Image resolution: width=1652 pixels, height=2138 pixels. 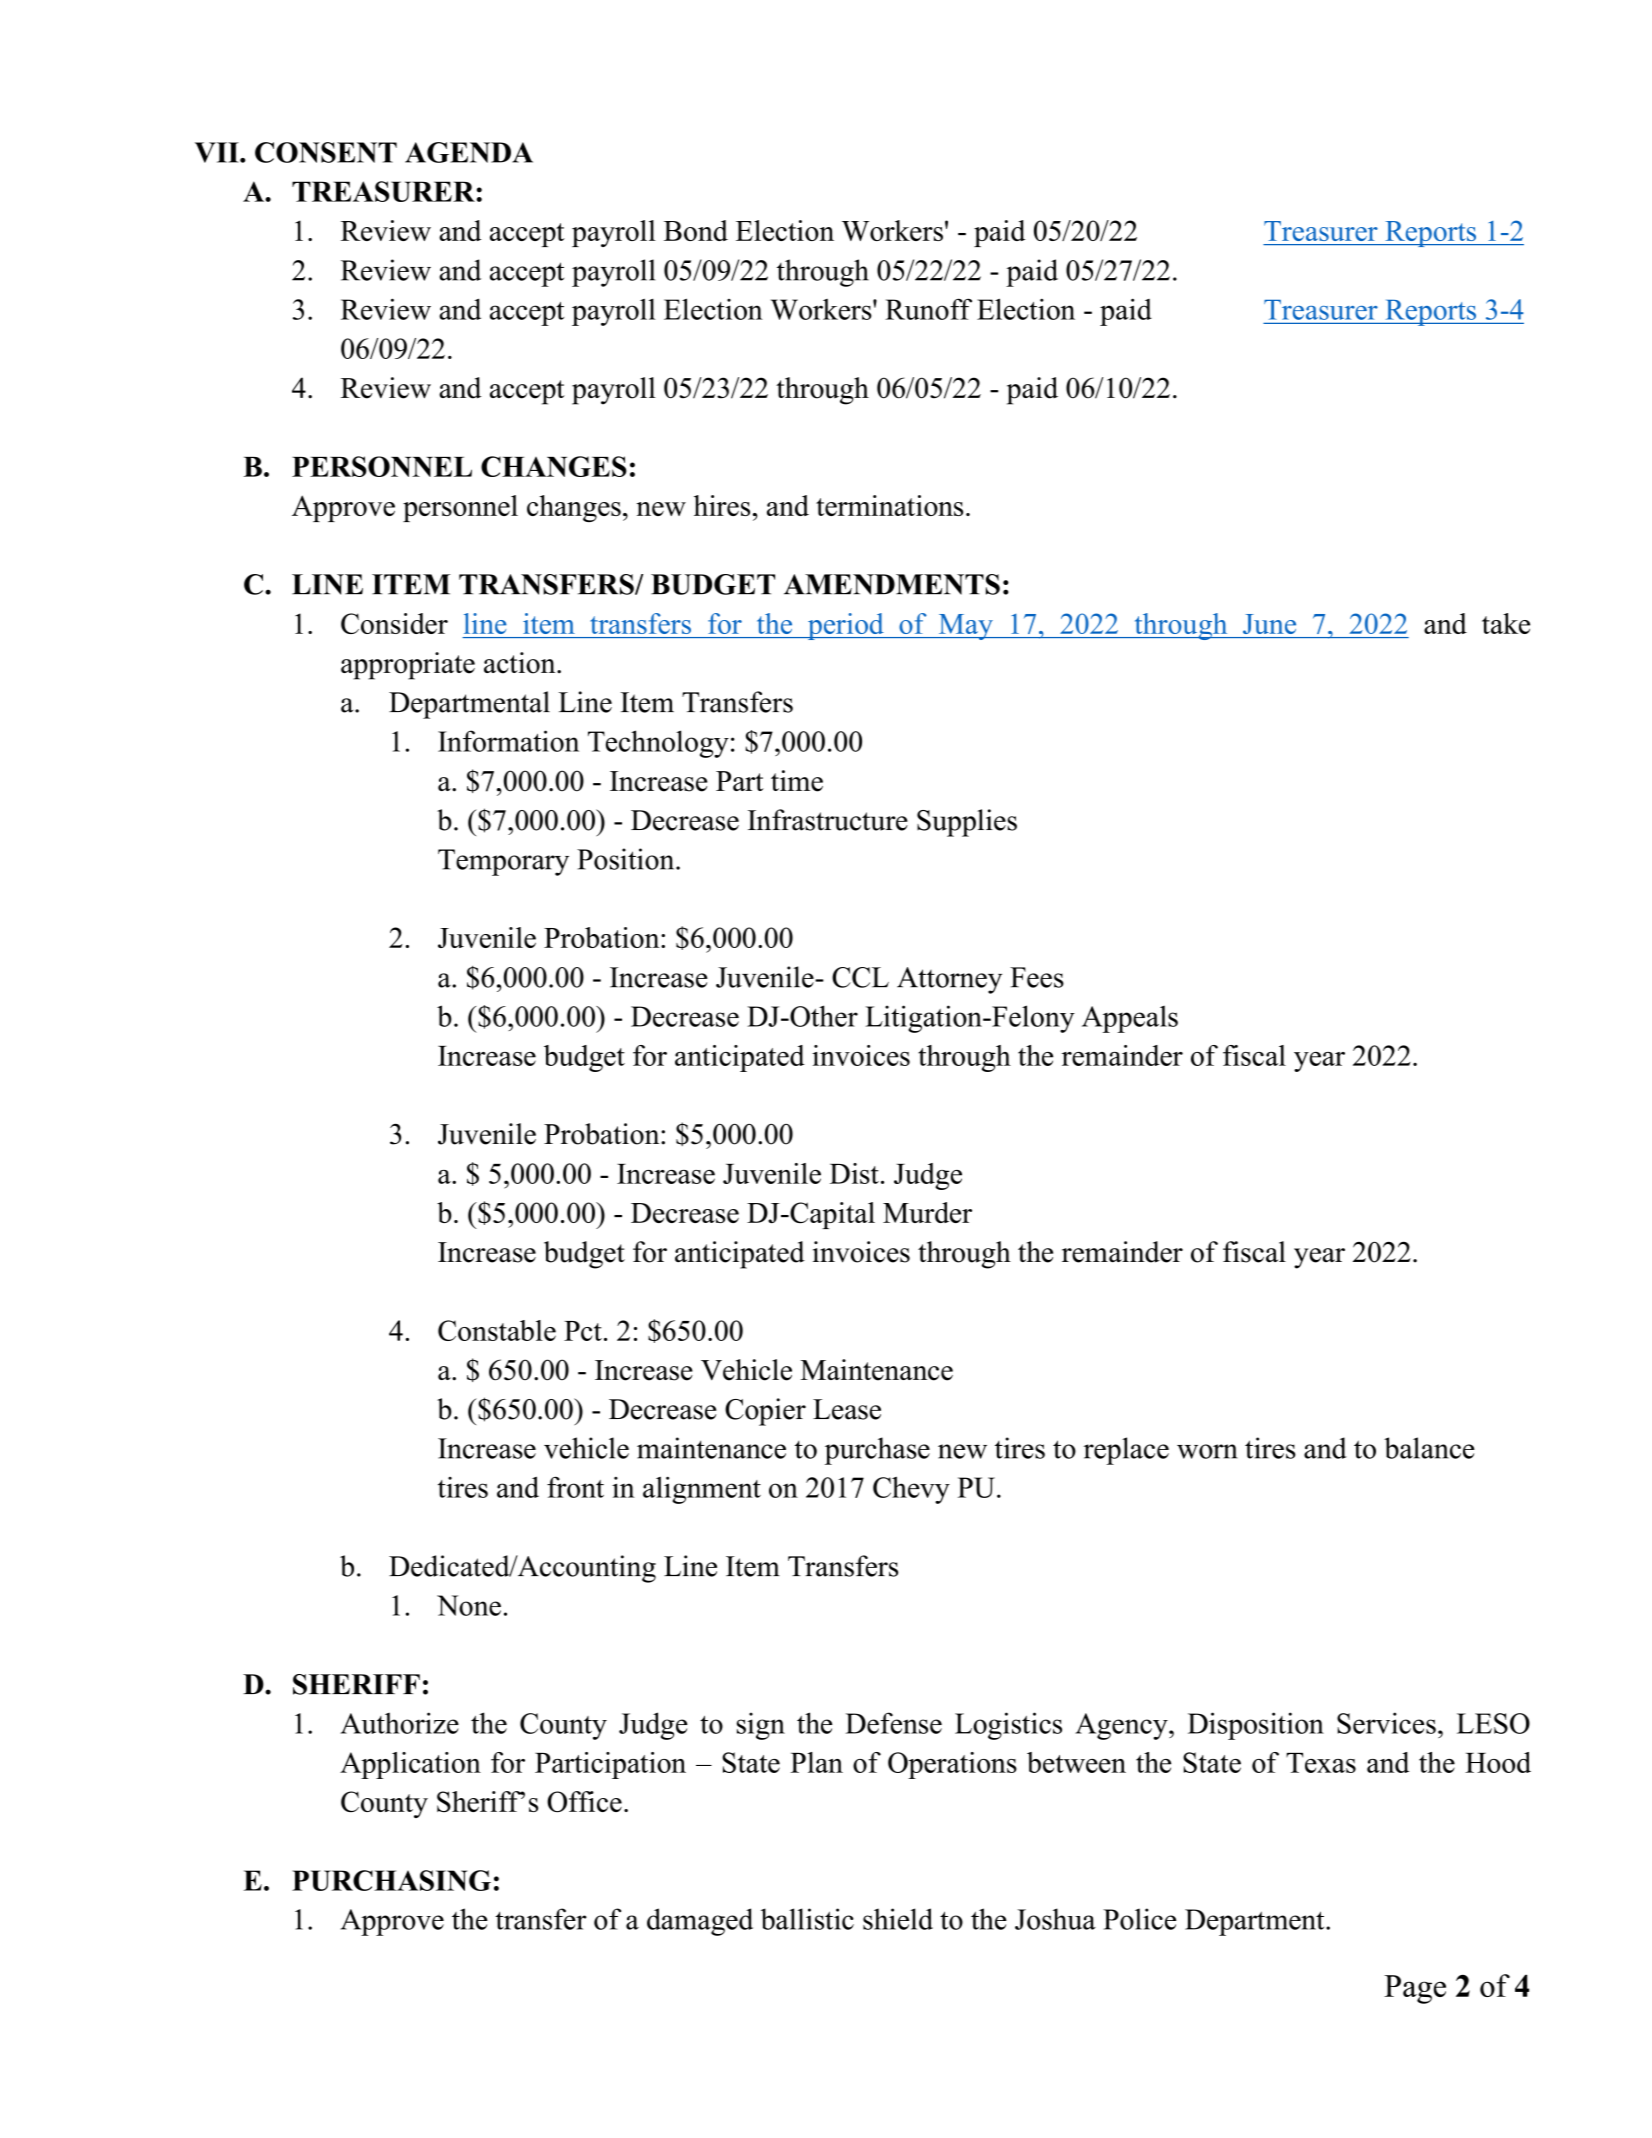 What do you see at coordinates (326, 152) in the screenshot?
I see `CONSENT` at bounding box center [326, 152].
